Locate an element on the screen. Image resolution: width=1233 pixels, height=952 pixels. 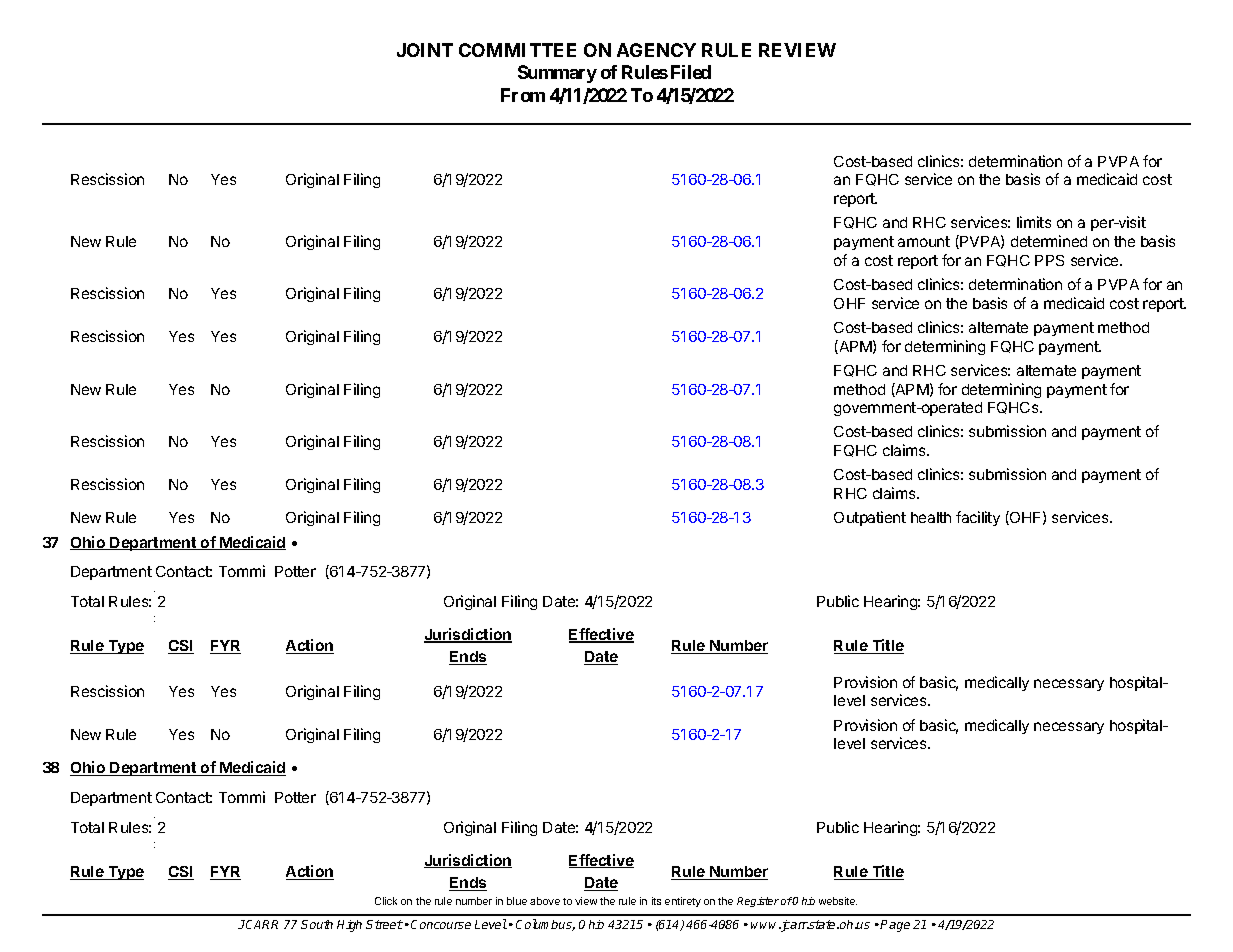
Page is located at coordinates (895, 926).
